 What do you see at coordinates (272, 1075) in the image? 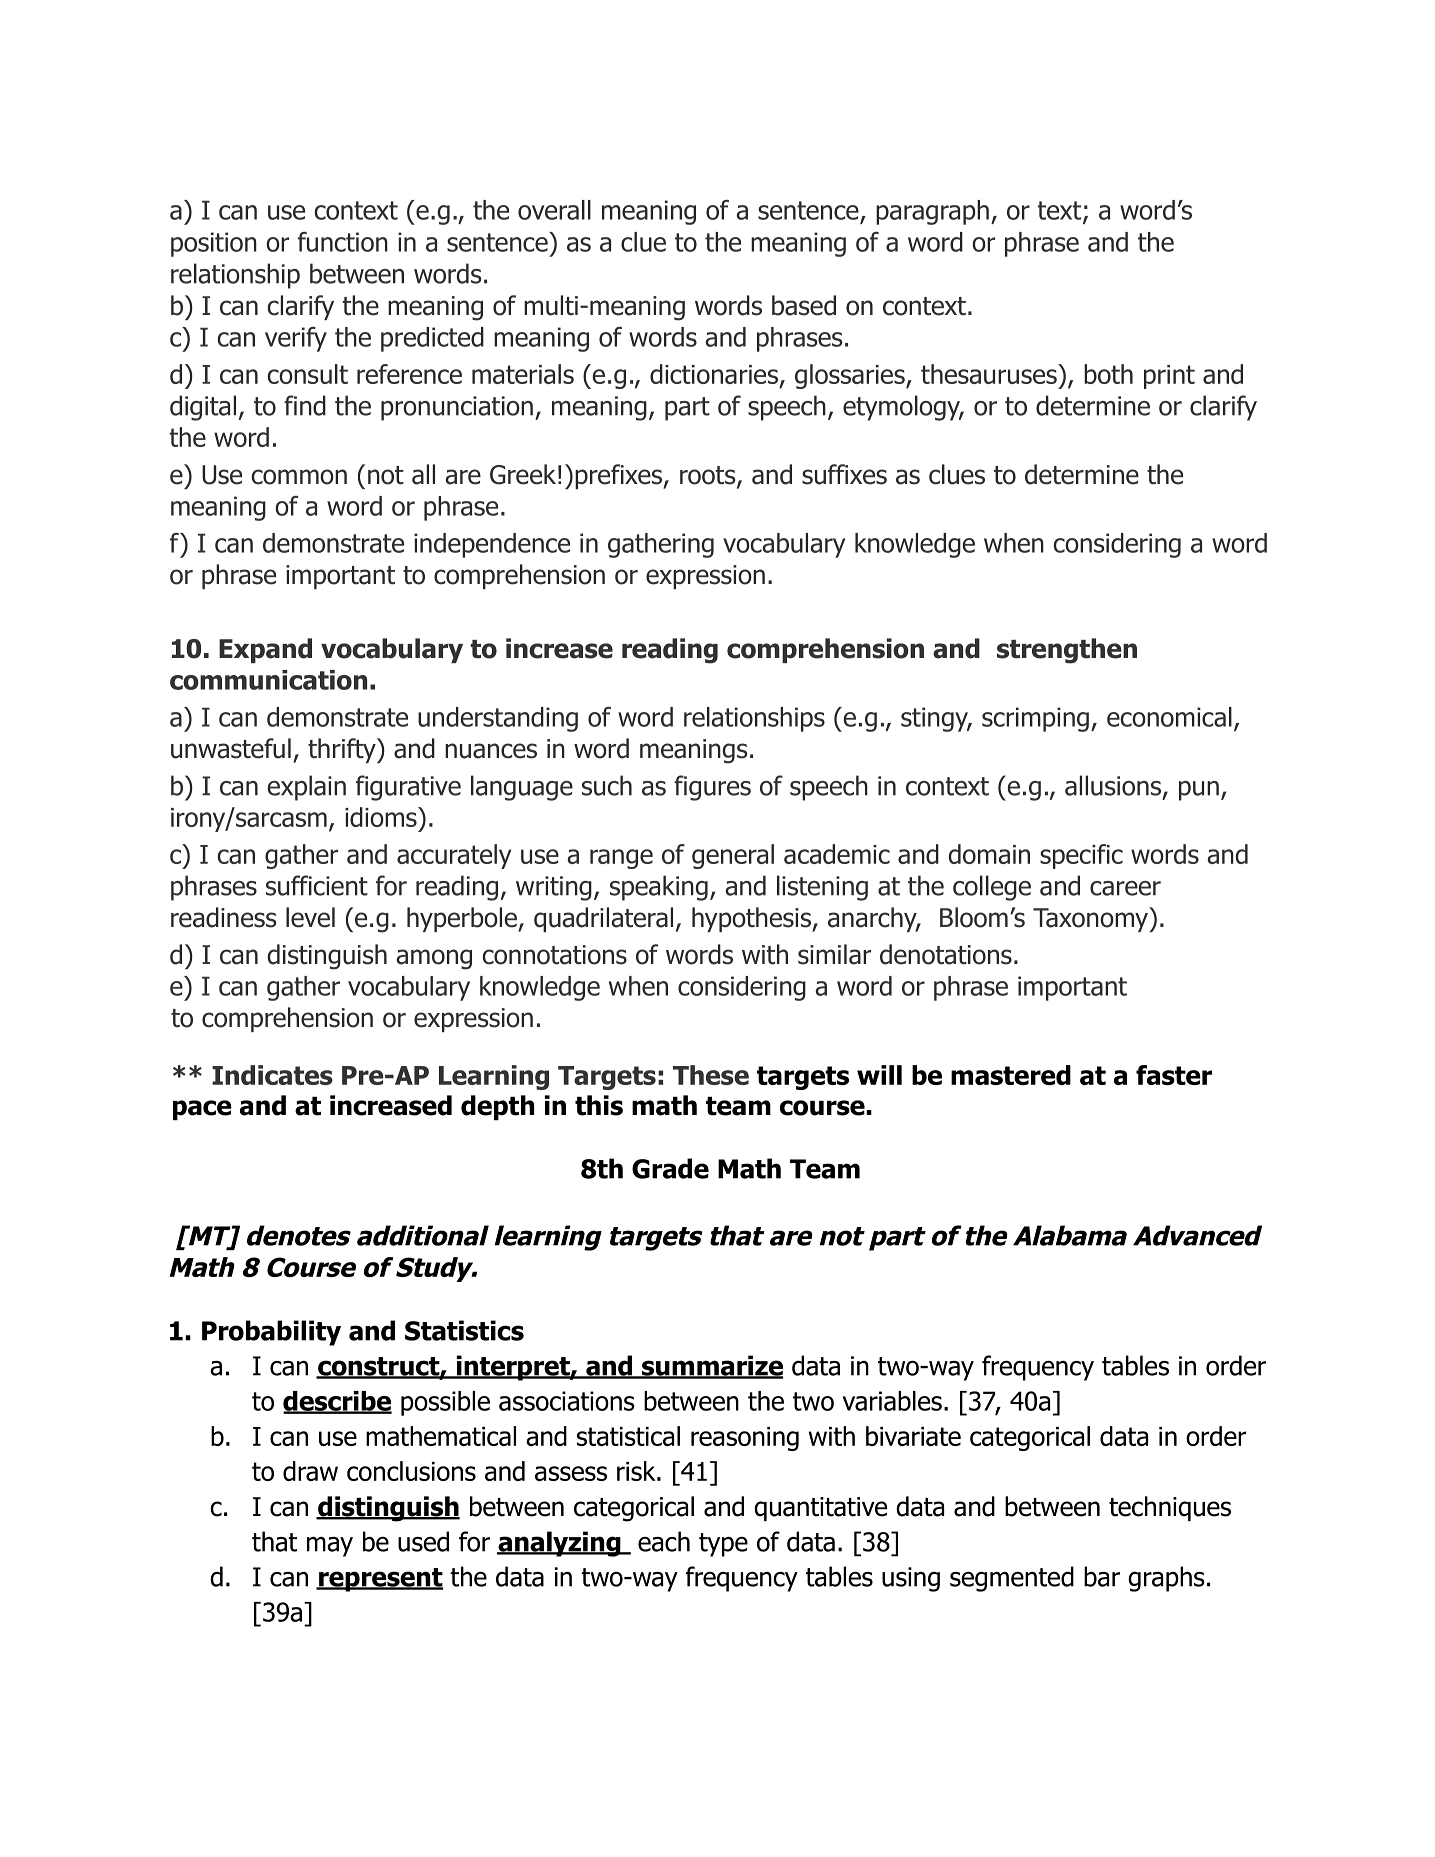
I see `Indicates` at bounding box center [272, 1075].
